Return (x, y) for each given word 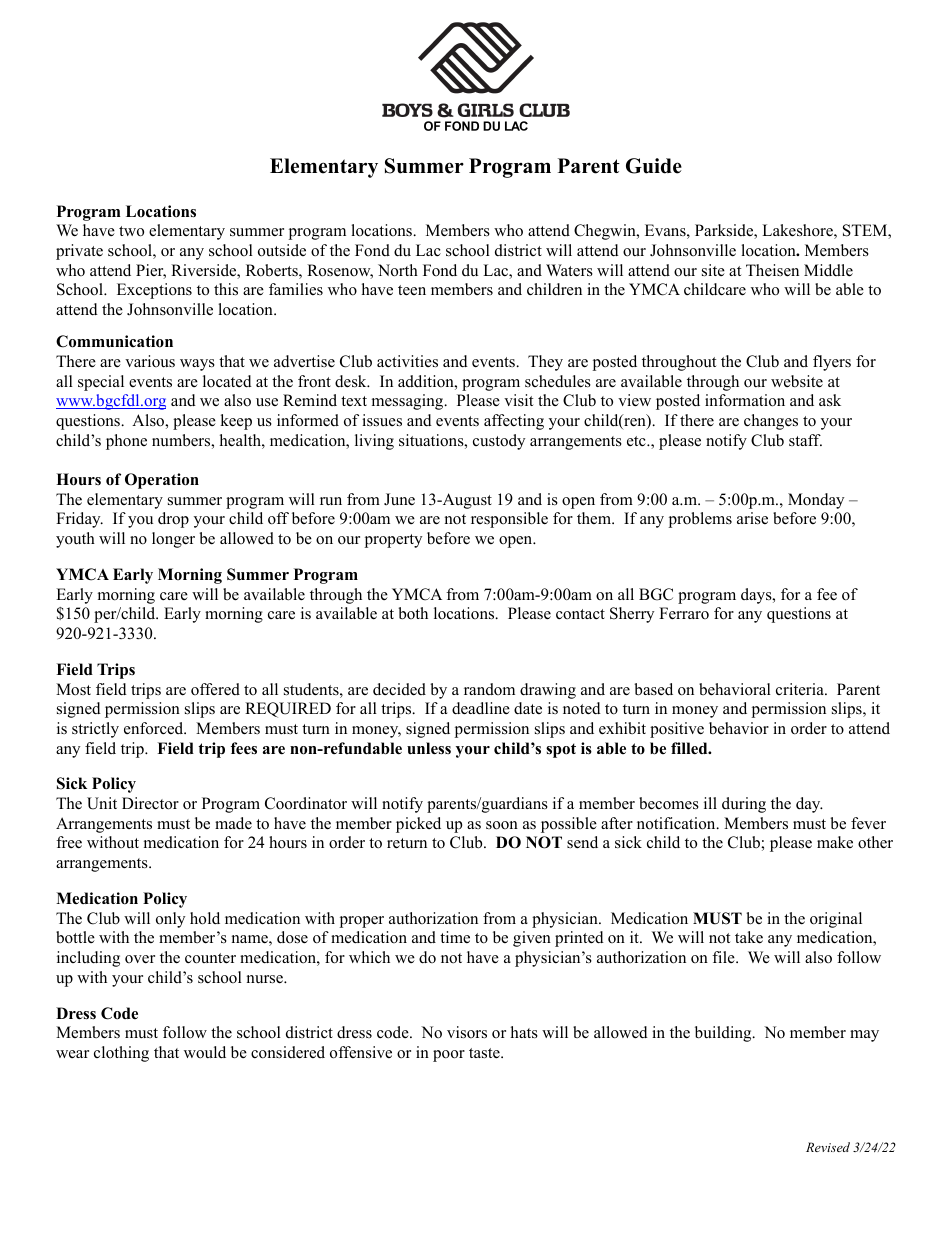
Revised (828, 1147)
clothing (121, 1054)
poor (449, 1056)
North (398, 270)
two (131, 231)
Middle (828, 270)
